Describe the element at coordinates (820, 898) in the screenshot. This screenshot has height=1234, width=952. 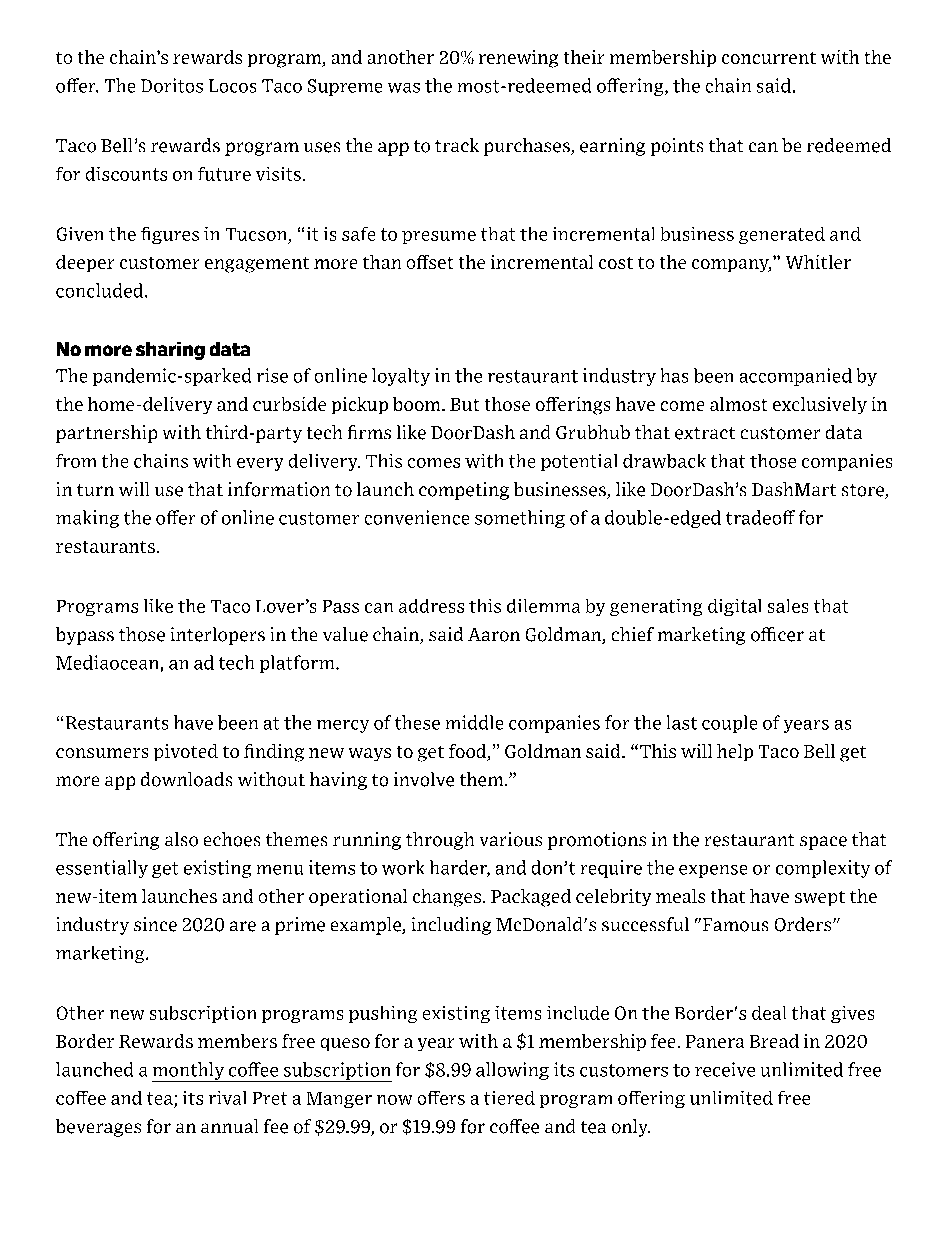
I see `swept` at that location.
